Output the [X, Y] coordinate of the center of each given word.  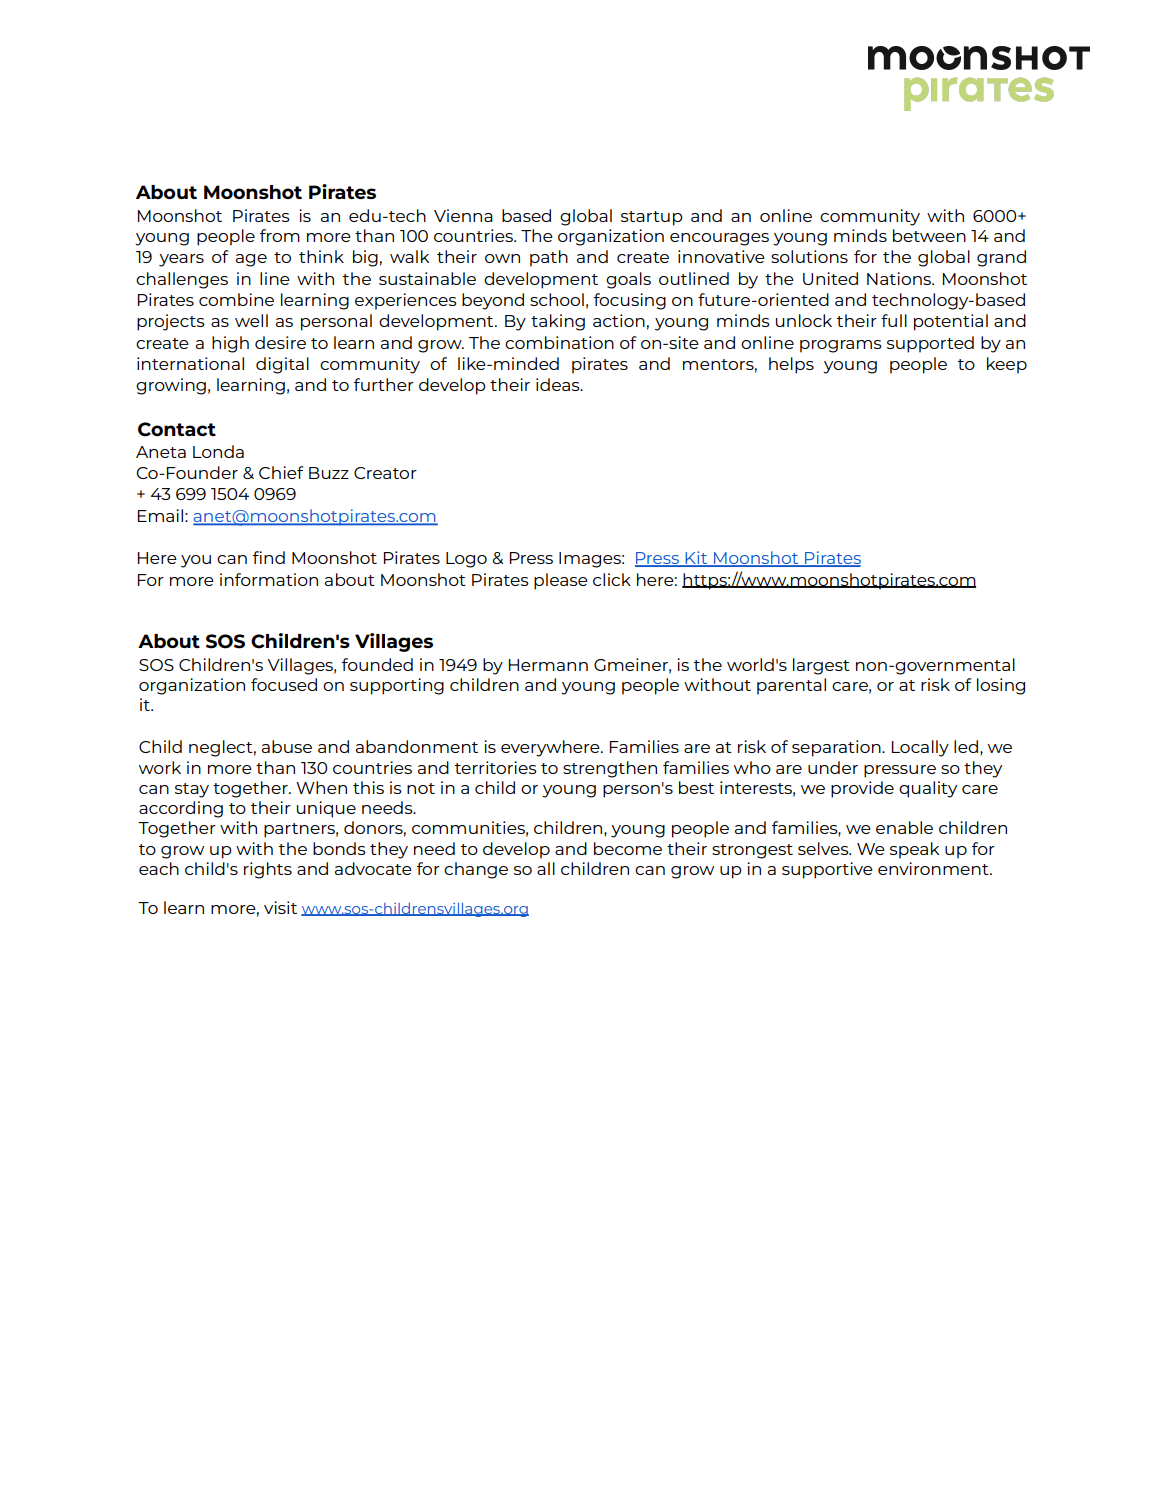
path [549, 258]
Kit [696, 559]
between [929, 235]
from [280, 235]
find [269, 557]
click [612, 579]
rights [268, 870]
